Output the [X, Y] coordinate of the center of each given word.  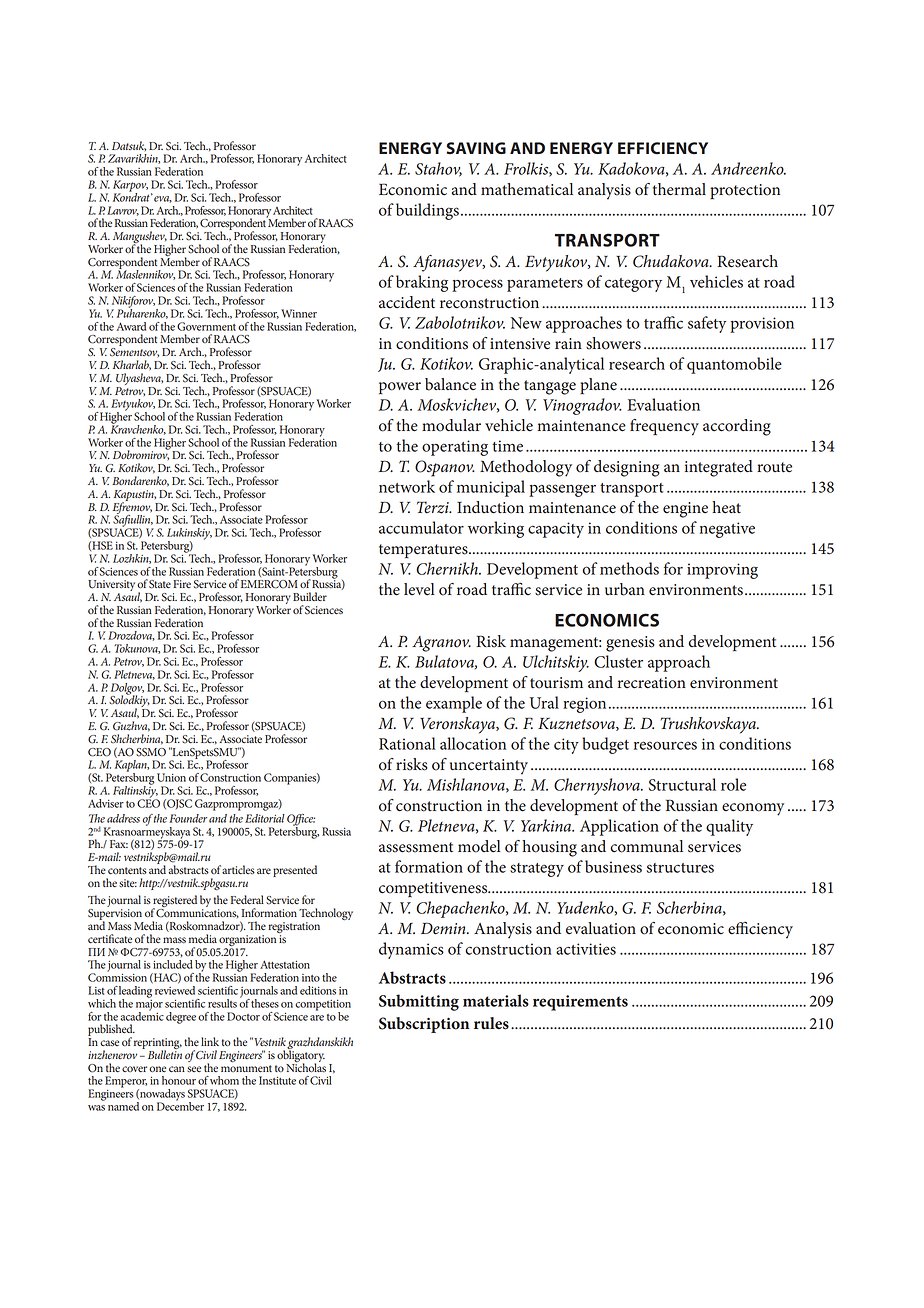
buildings [427, 211]
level [419, 589]
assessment [416, 847]
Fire [182, 584]
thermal [679, 189]
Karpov [130, 187]
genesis [630, 644]
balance [450, 384]
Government [206, 326]
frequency [664, 427]
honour [179, 1080]
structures [680, 868]
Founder [188, 818]
